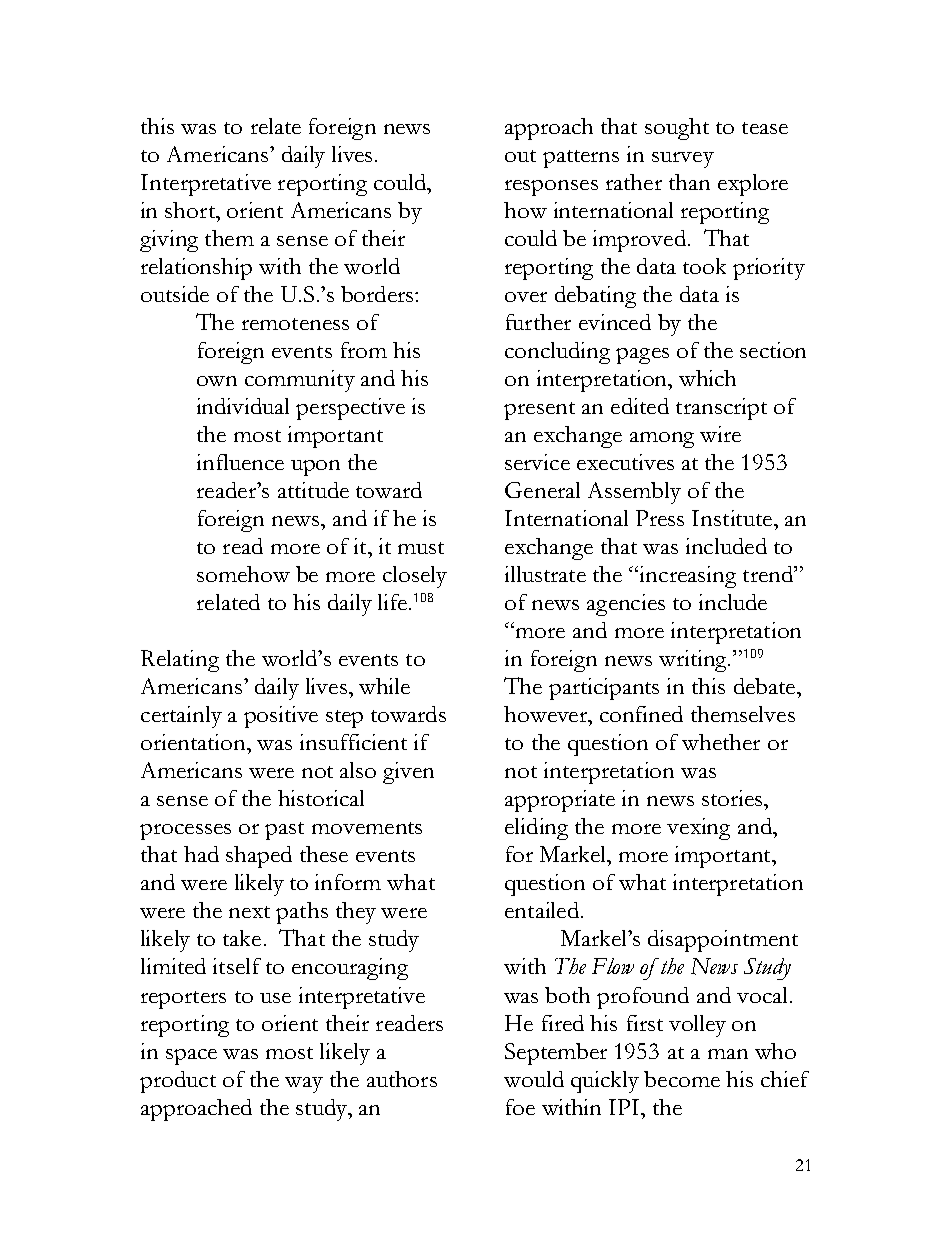 The height and width of the image is (1233, 952). What do you see at coordinates (686, 577) in the image?
I see `increasing` at bounding box center [686, 577].
